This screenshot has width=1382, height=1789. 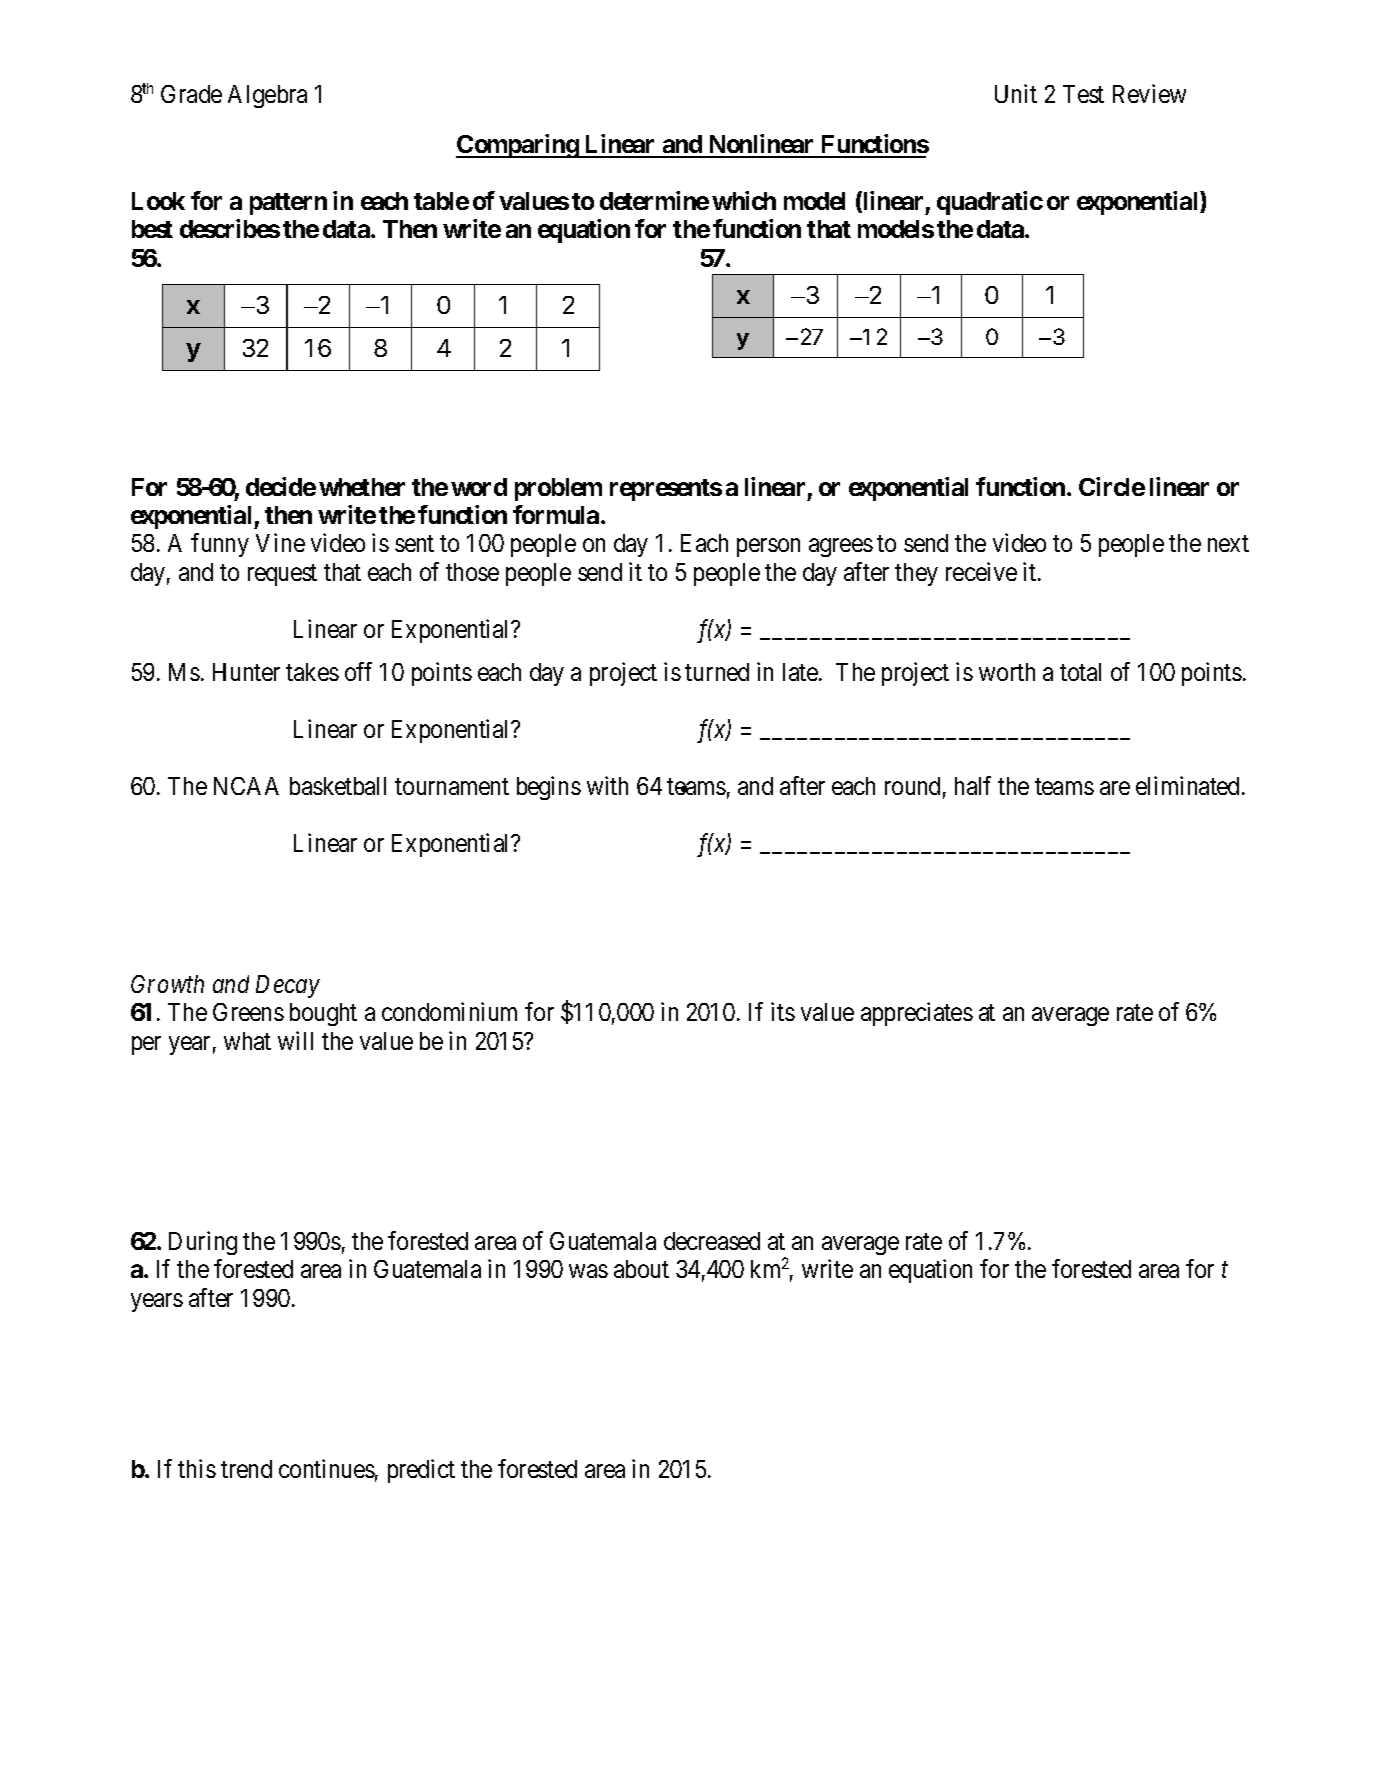 What do you see at coordinates (917, 1014) in the screenshot?
I see `appreciates` at bounding box center [917, 1014].
